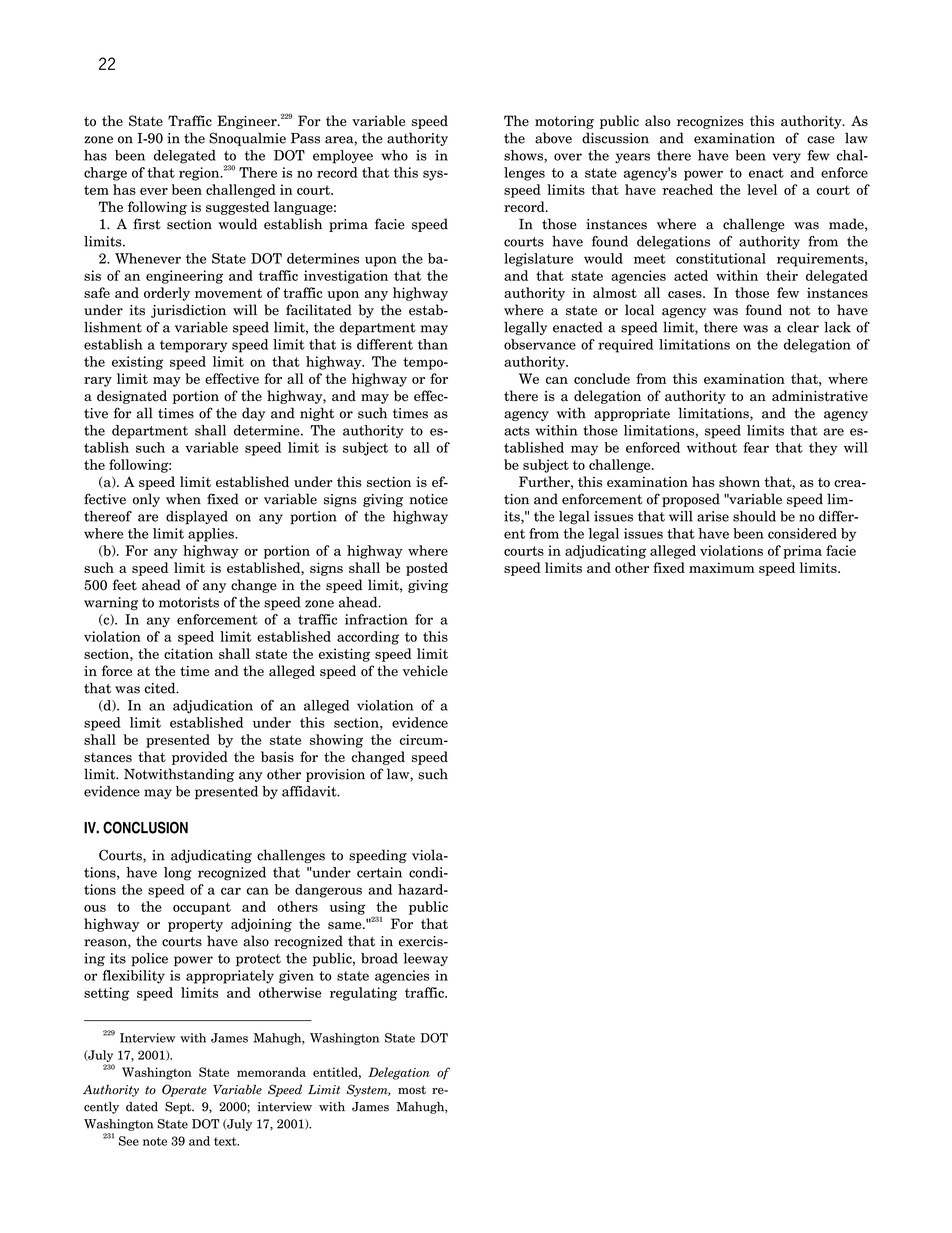  What do you see at coordinates (335, 775) in the page?
I see `provision` at bounding box center [335, 775].
